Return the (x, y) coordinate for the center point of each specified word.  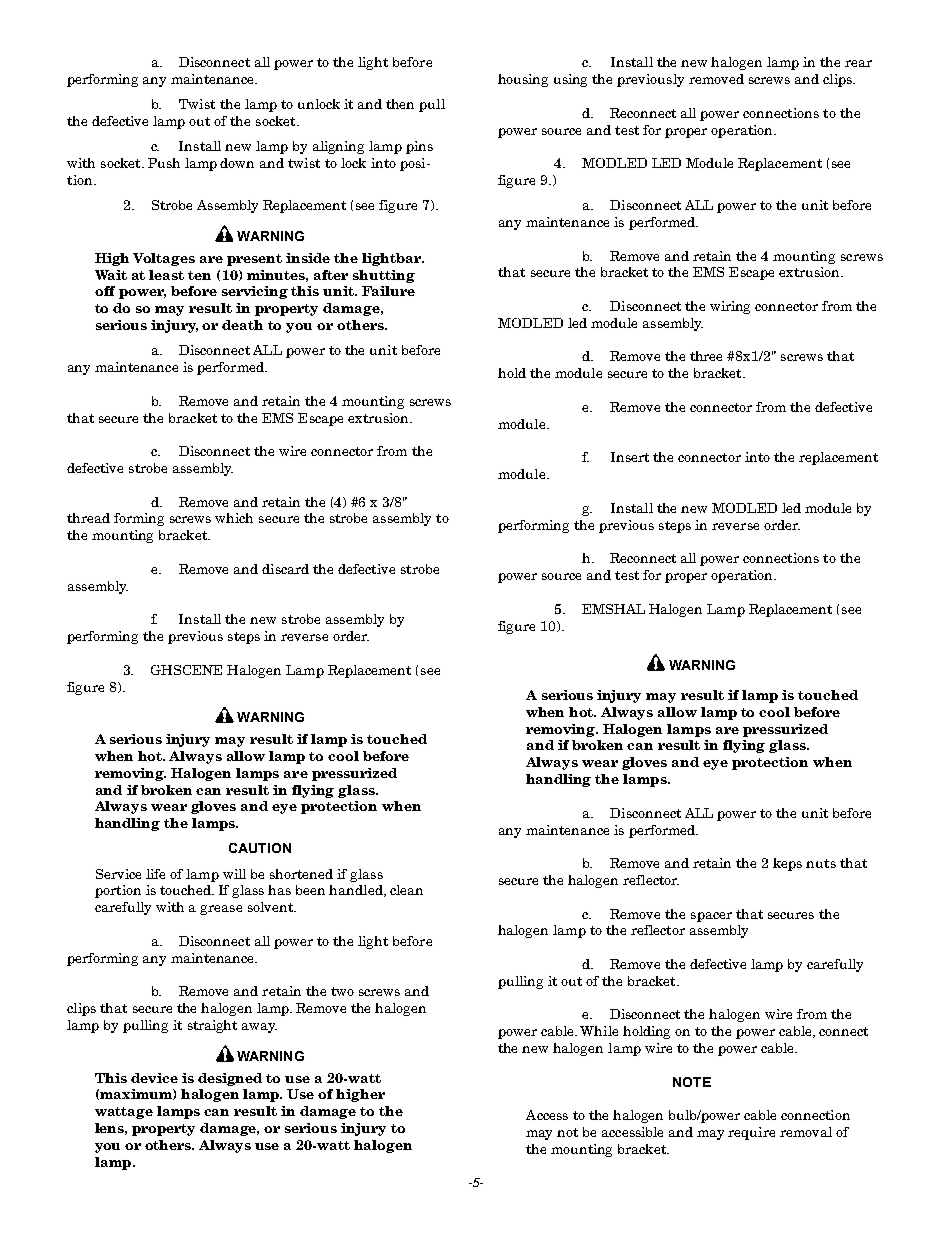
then (400, 104)
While (599, 1031)
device (154, 1078)
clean (406, 890)
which (234, 518)
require (751, 1133)
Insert (630, 457)
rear (858, 63)
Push (164, 163)
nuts (821, 863)
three (706, 356)
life (155, 874)
